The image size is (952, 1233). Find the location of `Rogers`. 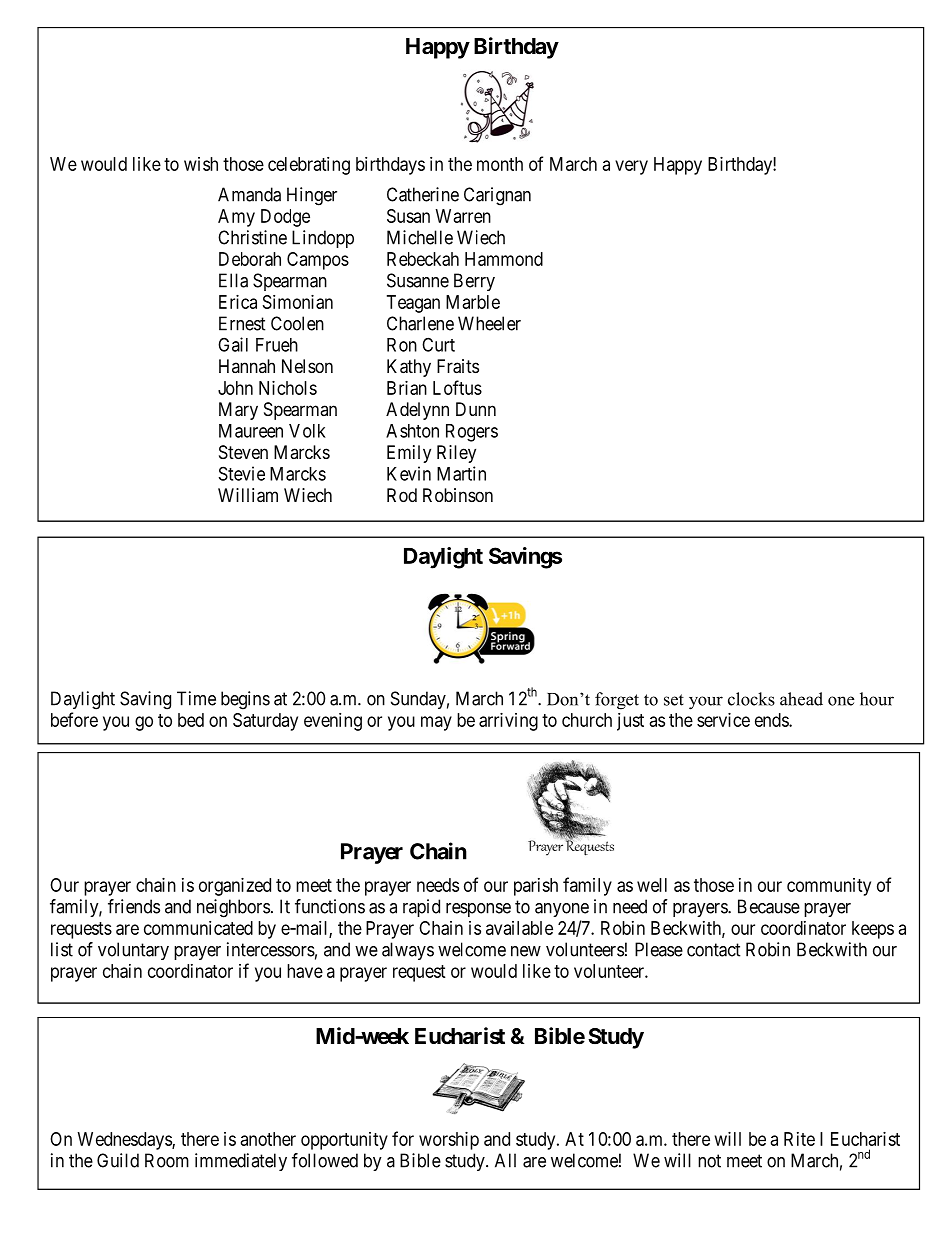

Rogers is located at coordinates (472, 433).
